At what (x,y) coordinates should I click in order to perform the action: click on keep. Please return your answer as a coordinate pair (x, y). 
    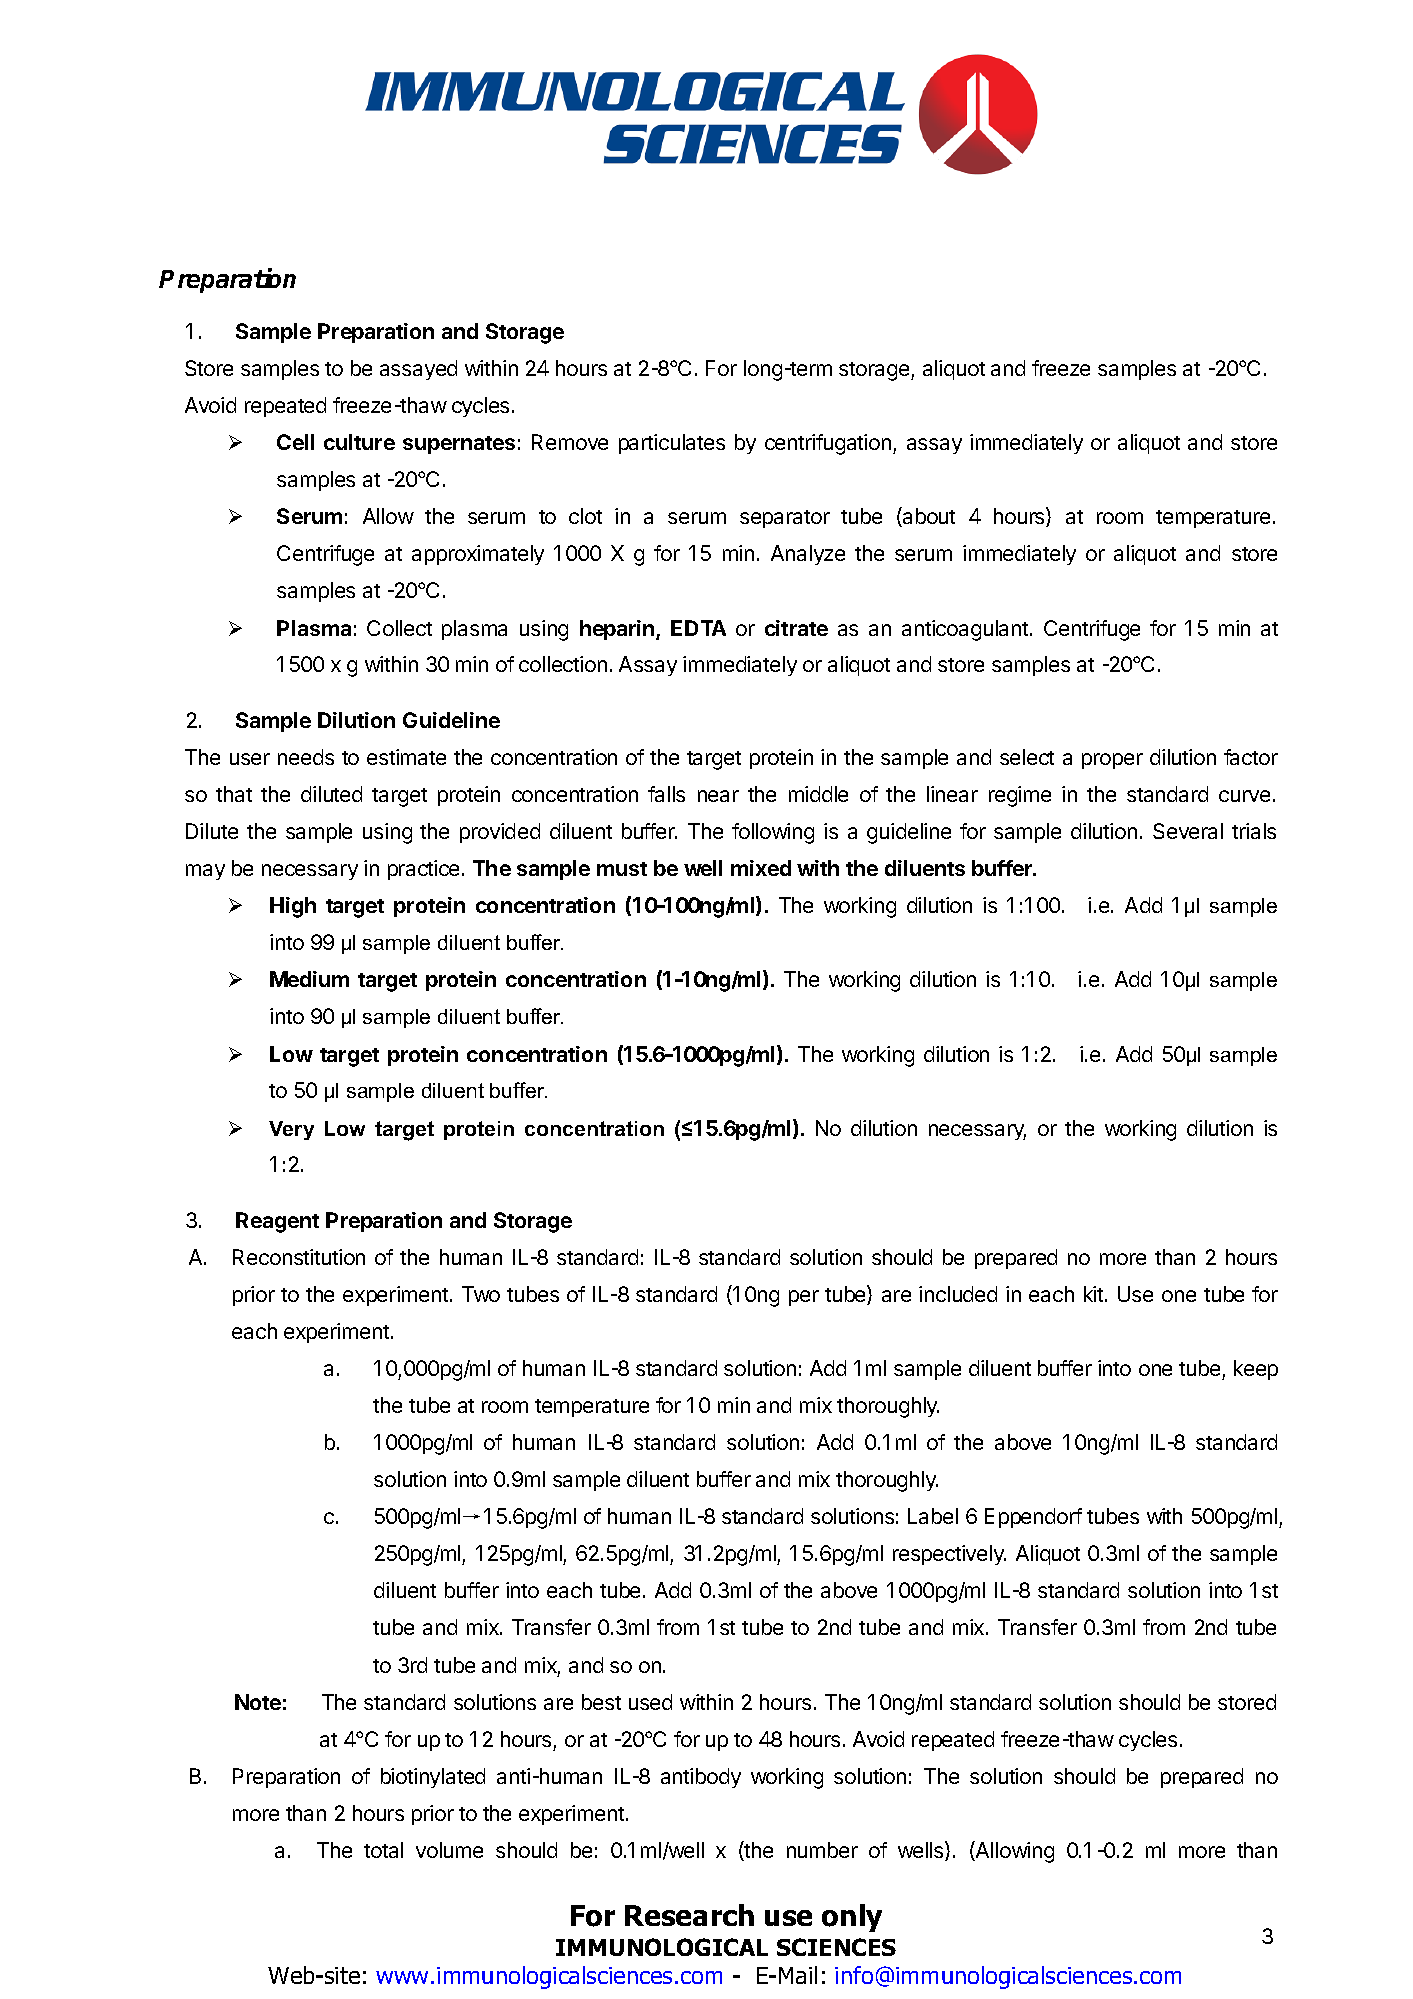
    Looking at the image, I should click on (1256, 1370).
